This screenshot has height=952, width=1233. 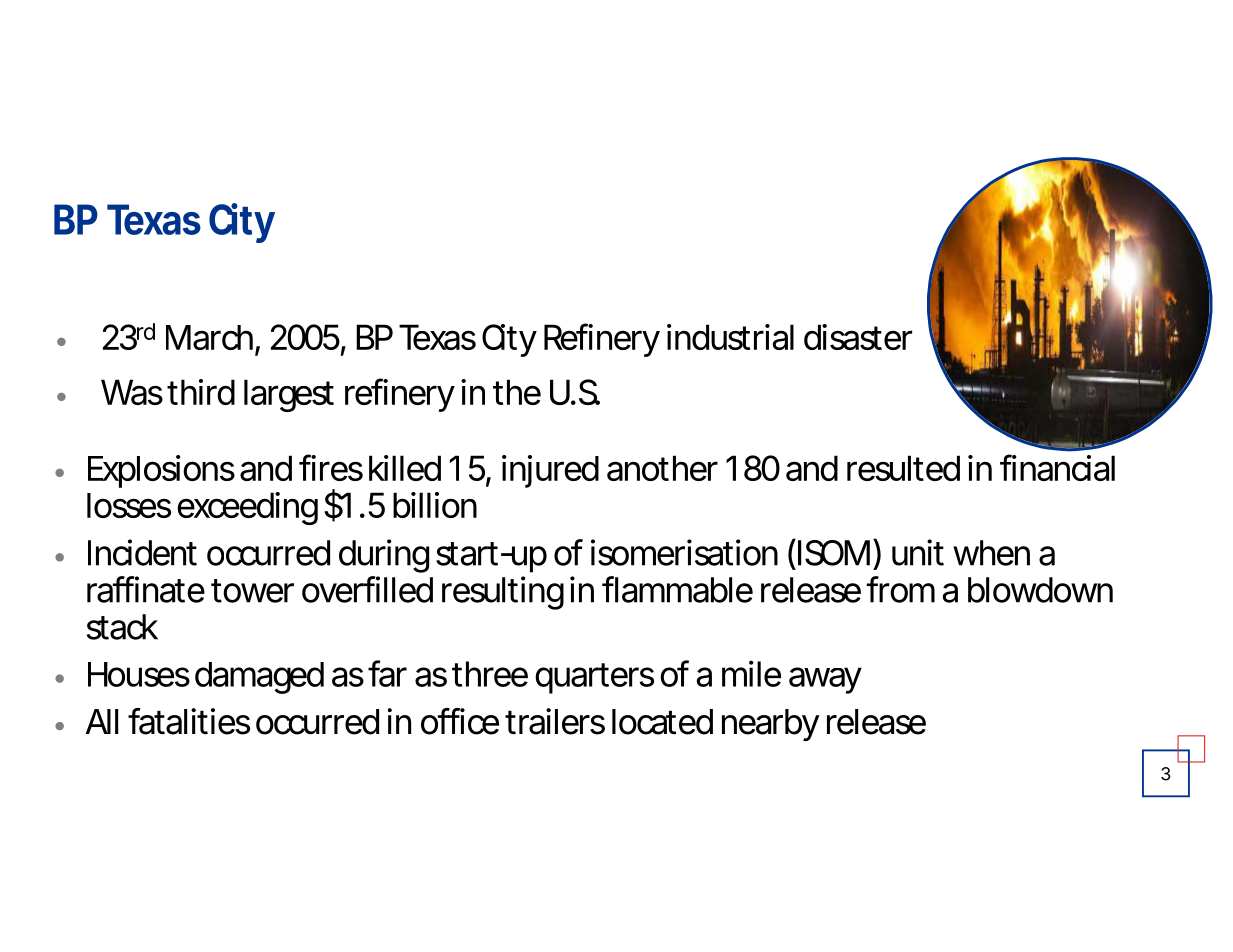 I want to click on unit, so click(x=918, y=552).
